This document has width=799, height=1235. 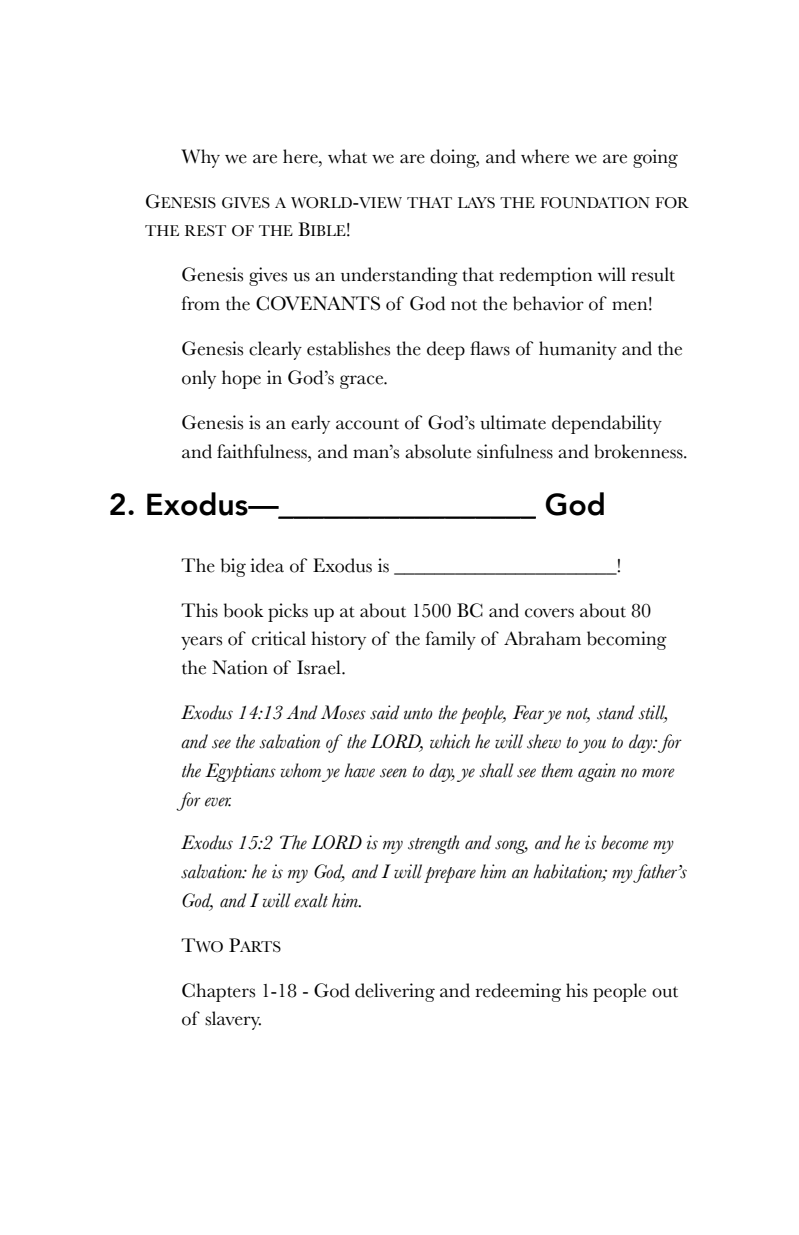 I want to click on absolute, so click(x=438, y=451).
